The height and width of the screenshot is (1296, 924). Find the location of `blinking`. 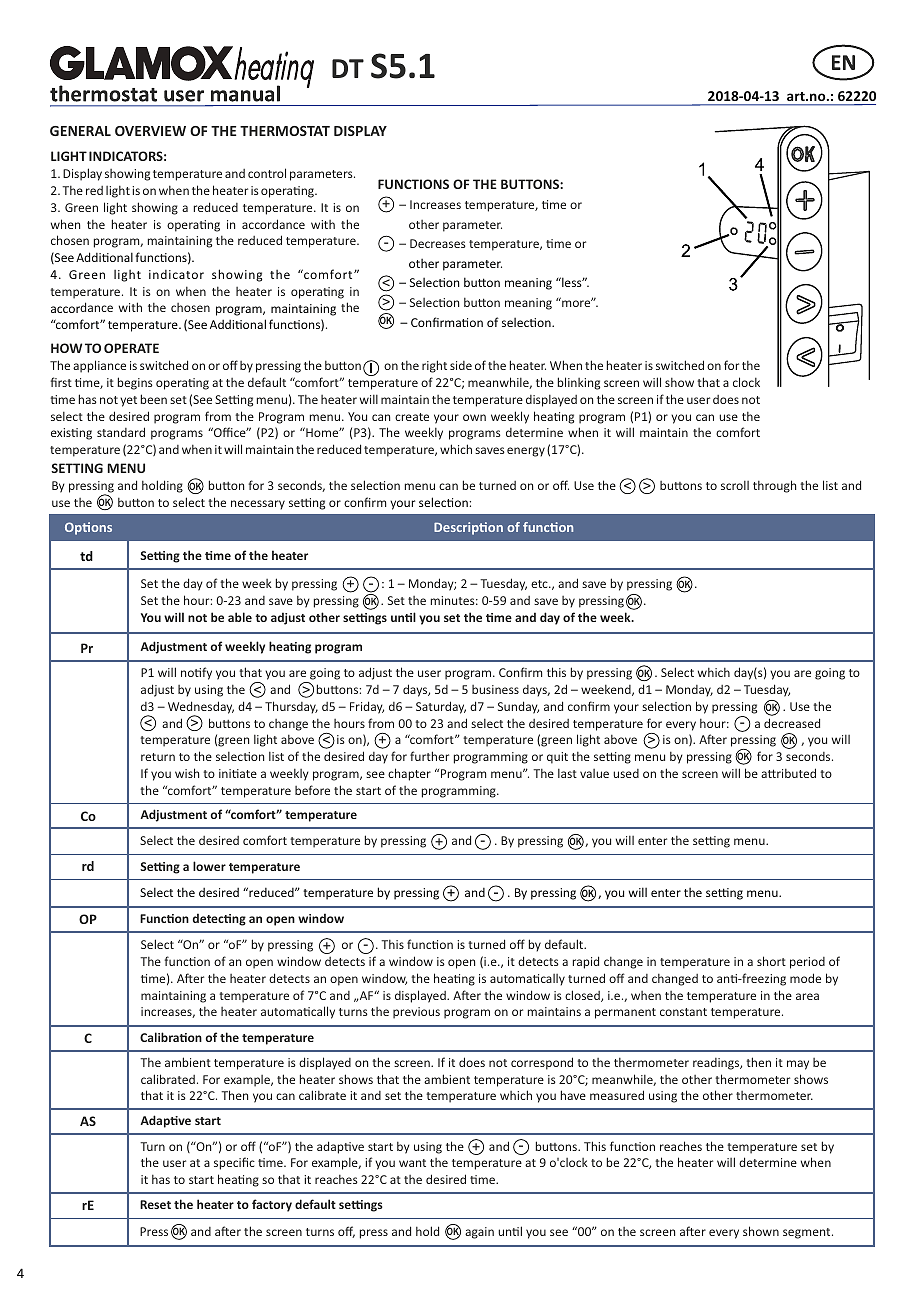

blinking is located at coordinates (579, 383).
